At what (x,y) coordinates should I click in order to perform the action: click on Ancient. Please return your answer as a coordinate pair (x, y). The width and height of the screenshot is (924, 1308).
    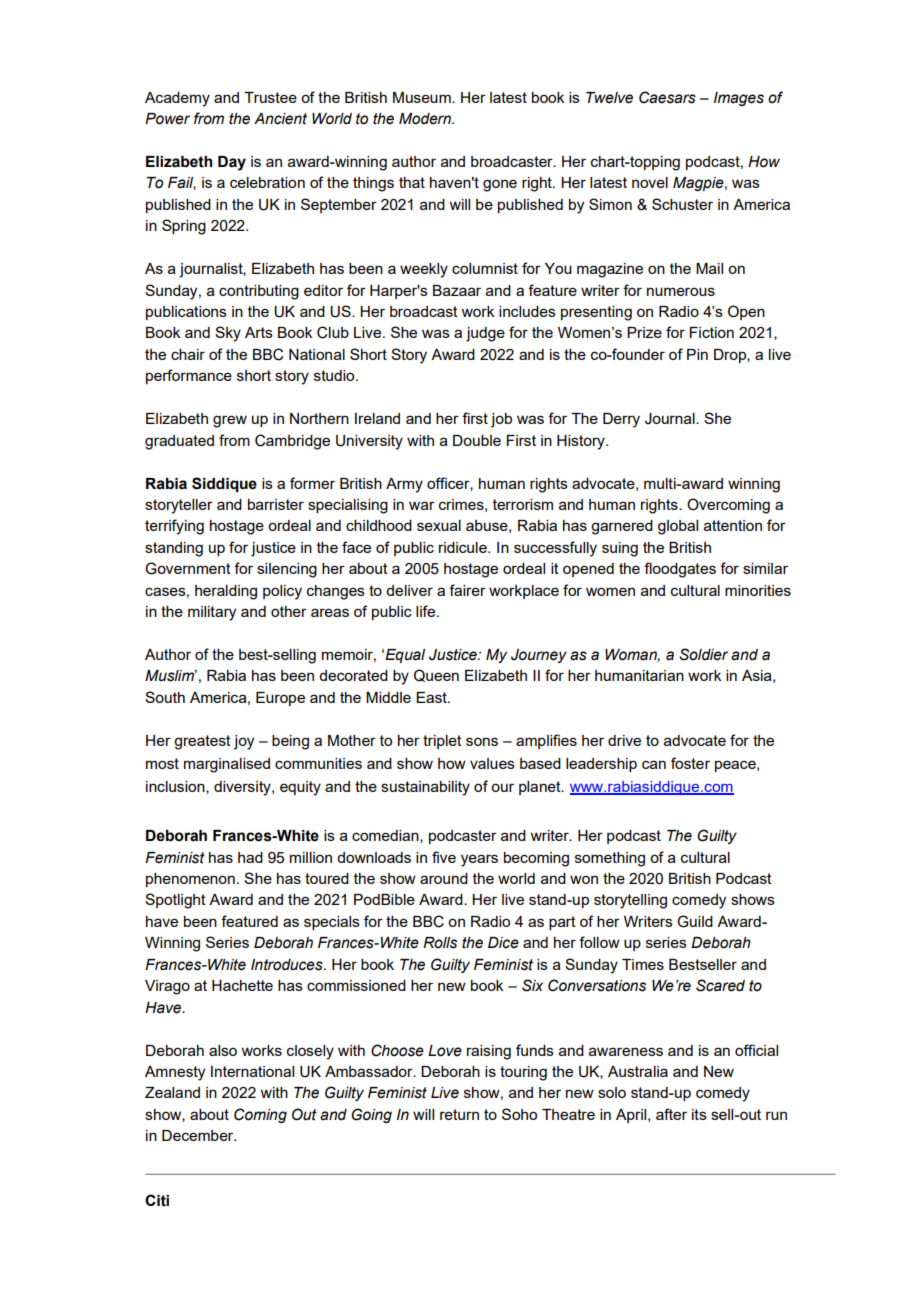
    Looking at the image, I should click on (280, 119).
